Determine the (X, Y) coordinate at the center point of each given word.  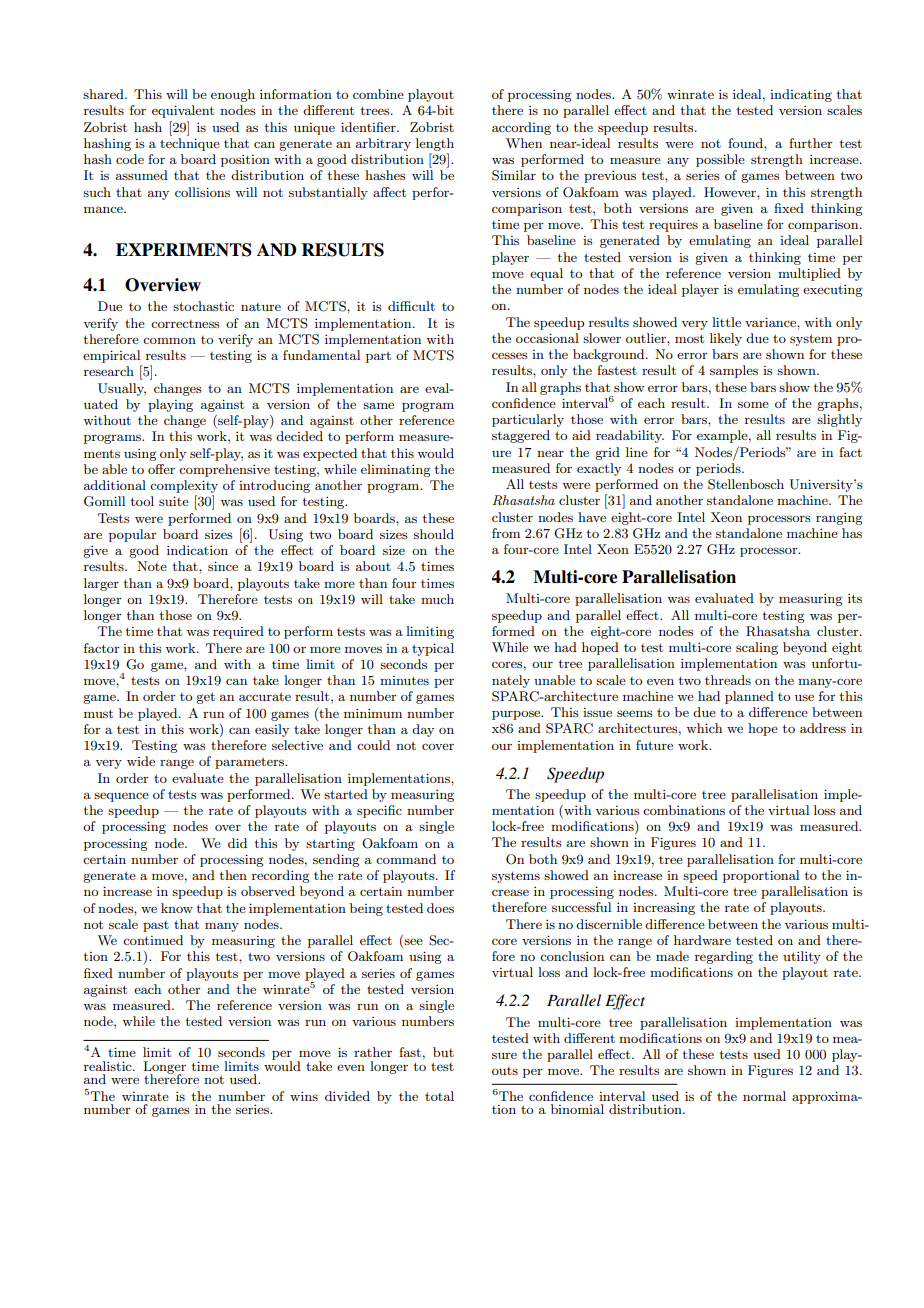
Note (152, 566)
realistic (109, 1066)
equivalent (183, 111)
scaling (757, 648)
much (437, 599)
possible (720, 160)
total (439, 1096)
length (435, 144)
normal (764, 1096)
